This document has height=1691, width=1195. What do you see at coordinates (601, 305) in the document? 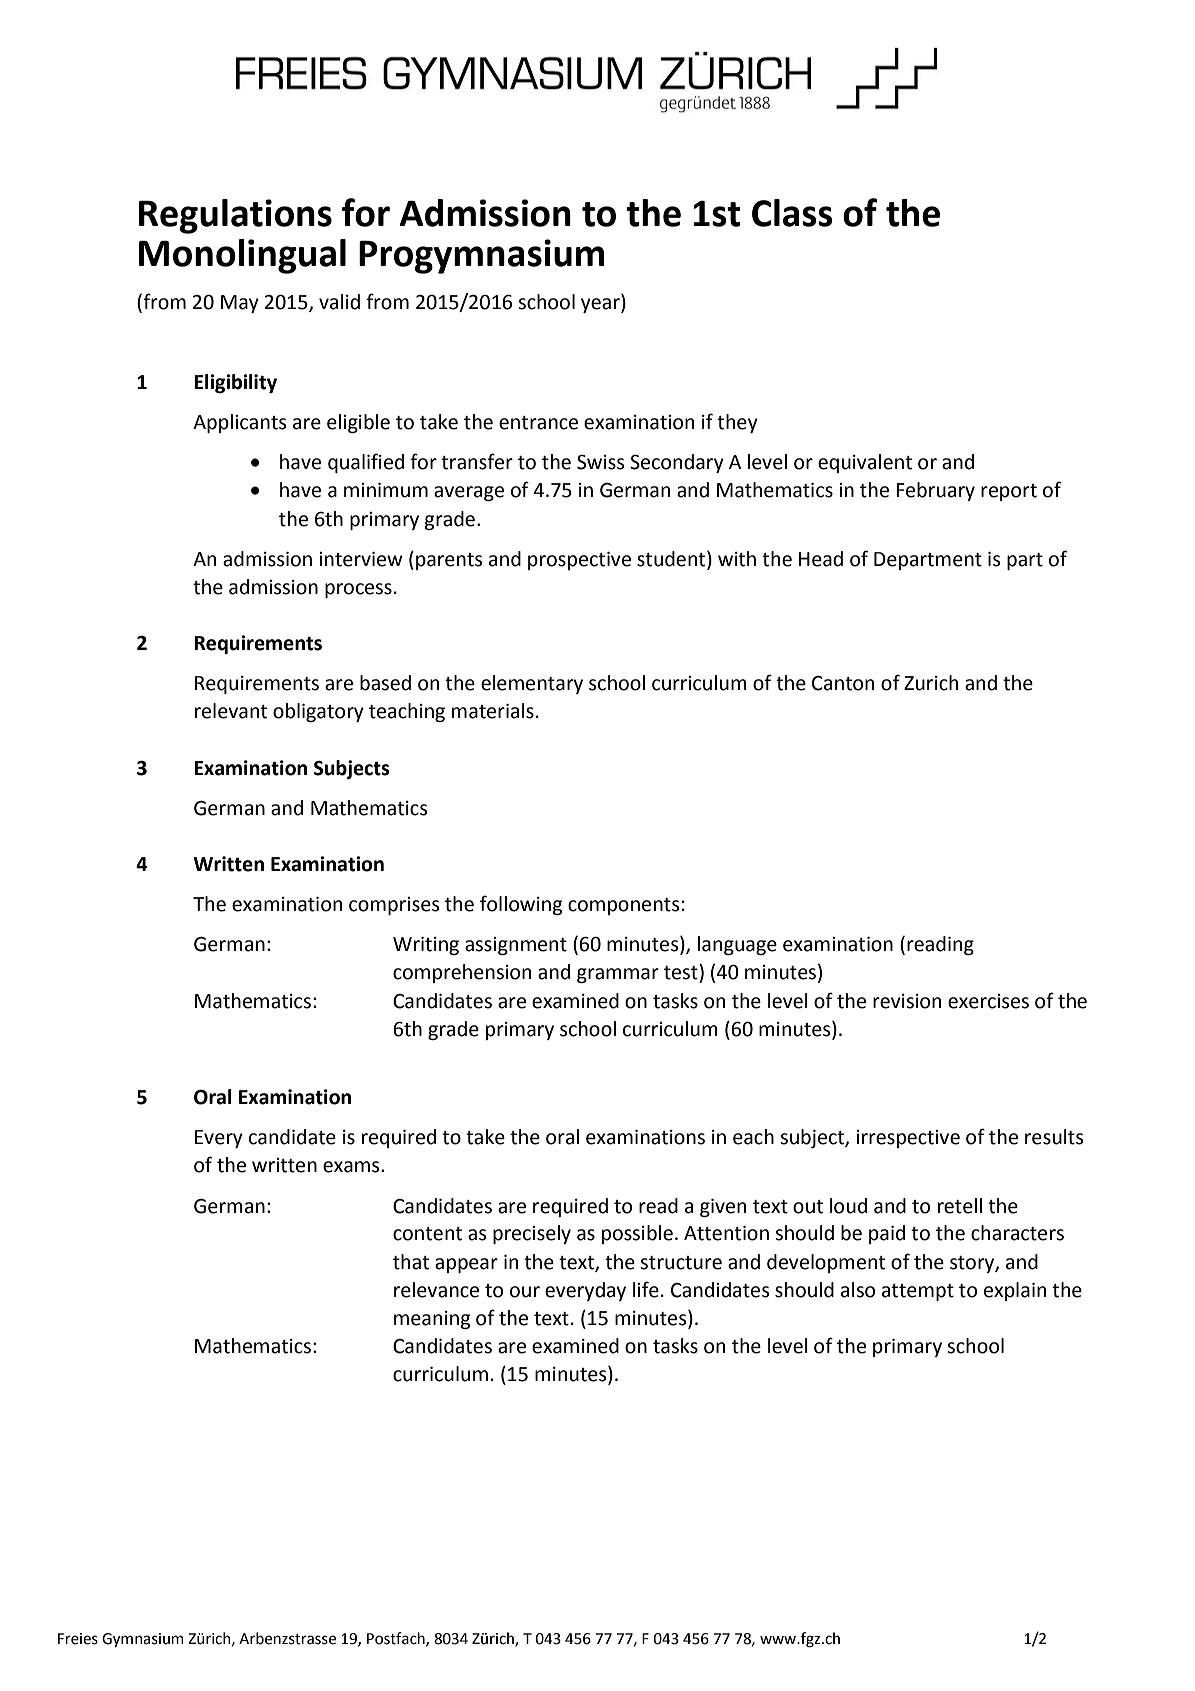
I see `year` at bounding box center [601, 305].
